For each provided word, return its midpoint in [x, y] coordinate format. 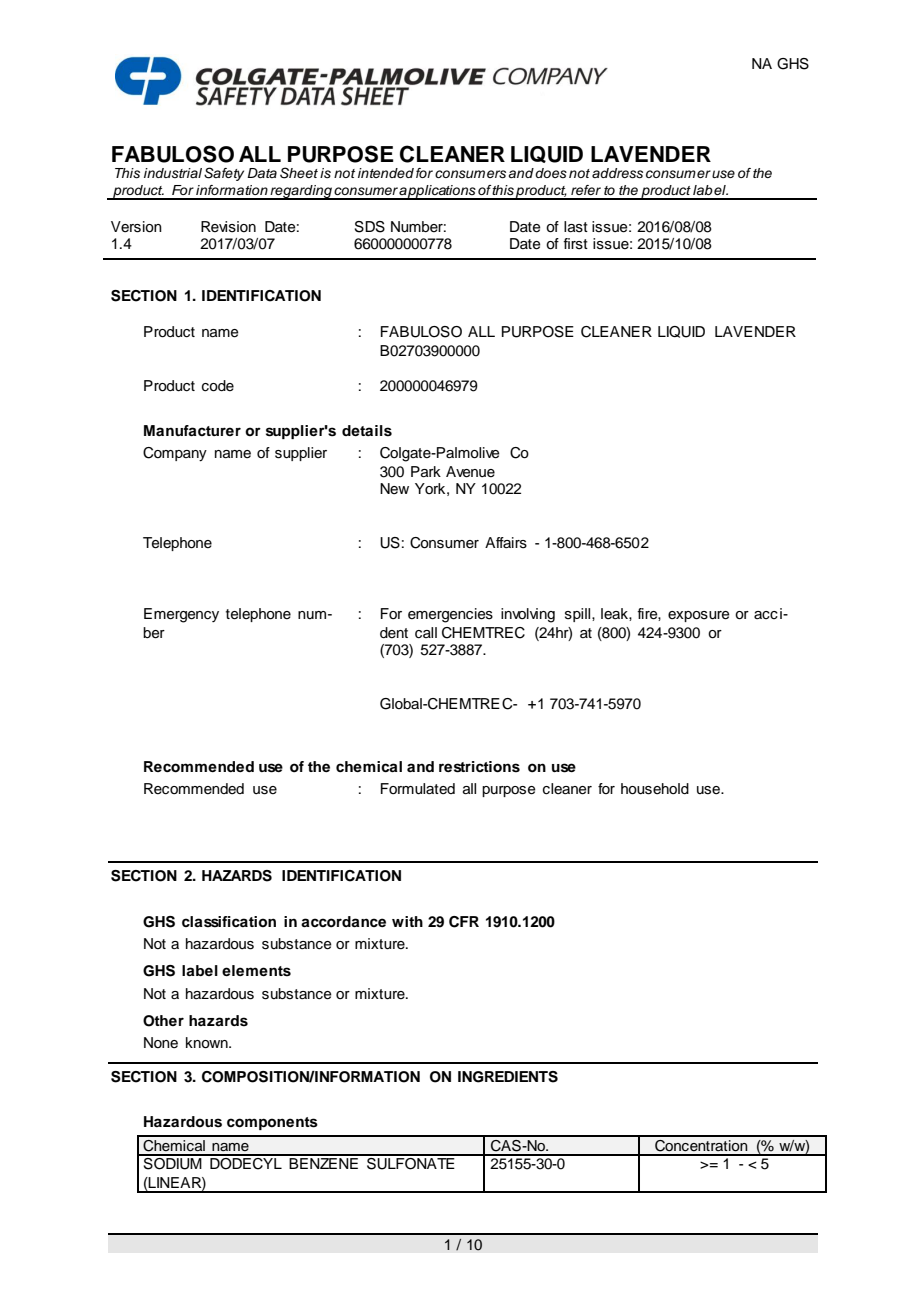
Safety [224, 174]
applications [438, 192]
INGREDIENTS [508, 1077]
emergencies [450, 615]
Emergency [181, 615]
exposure [699, 616]
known [208, 1043]
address [617, 173]
